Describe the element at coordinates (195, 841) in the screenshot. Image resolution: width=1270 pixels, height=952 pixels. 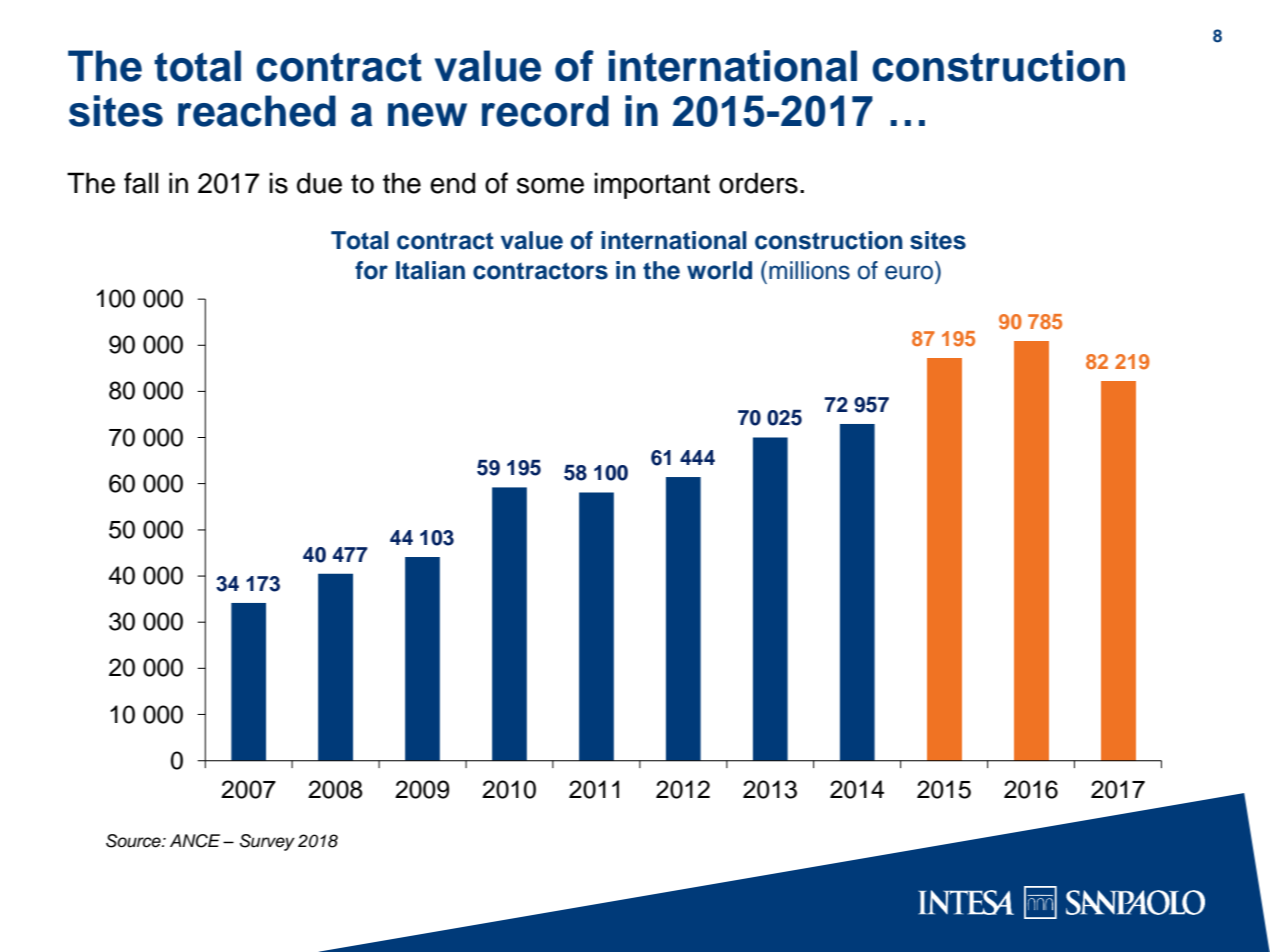
I see `ANCE` at that location.
